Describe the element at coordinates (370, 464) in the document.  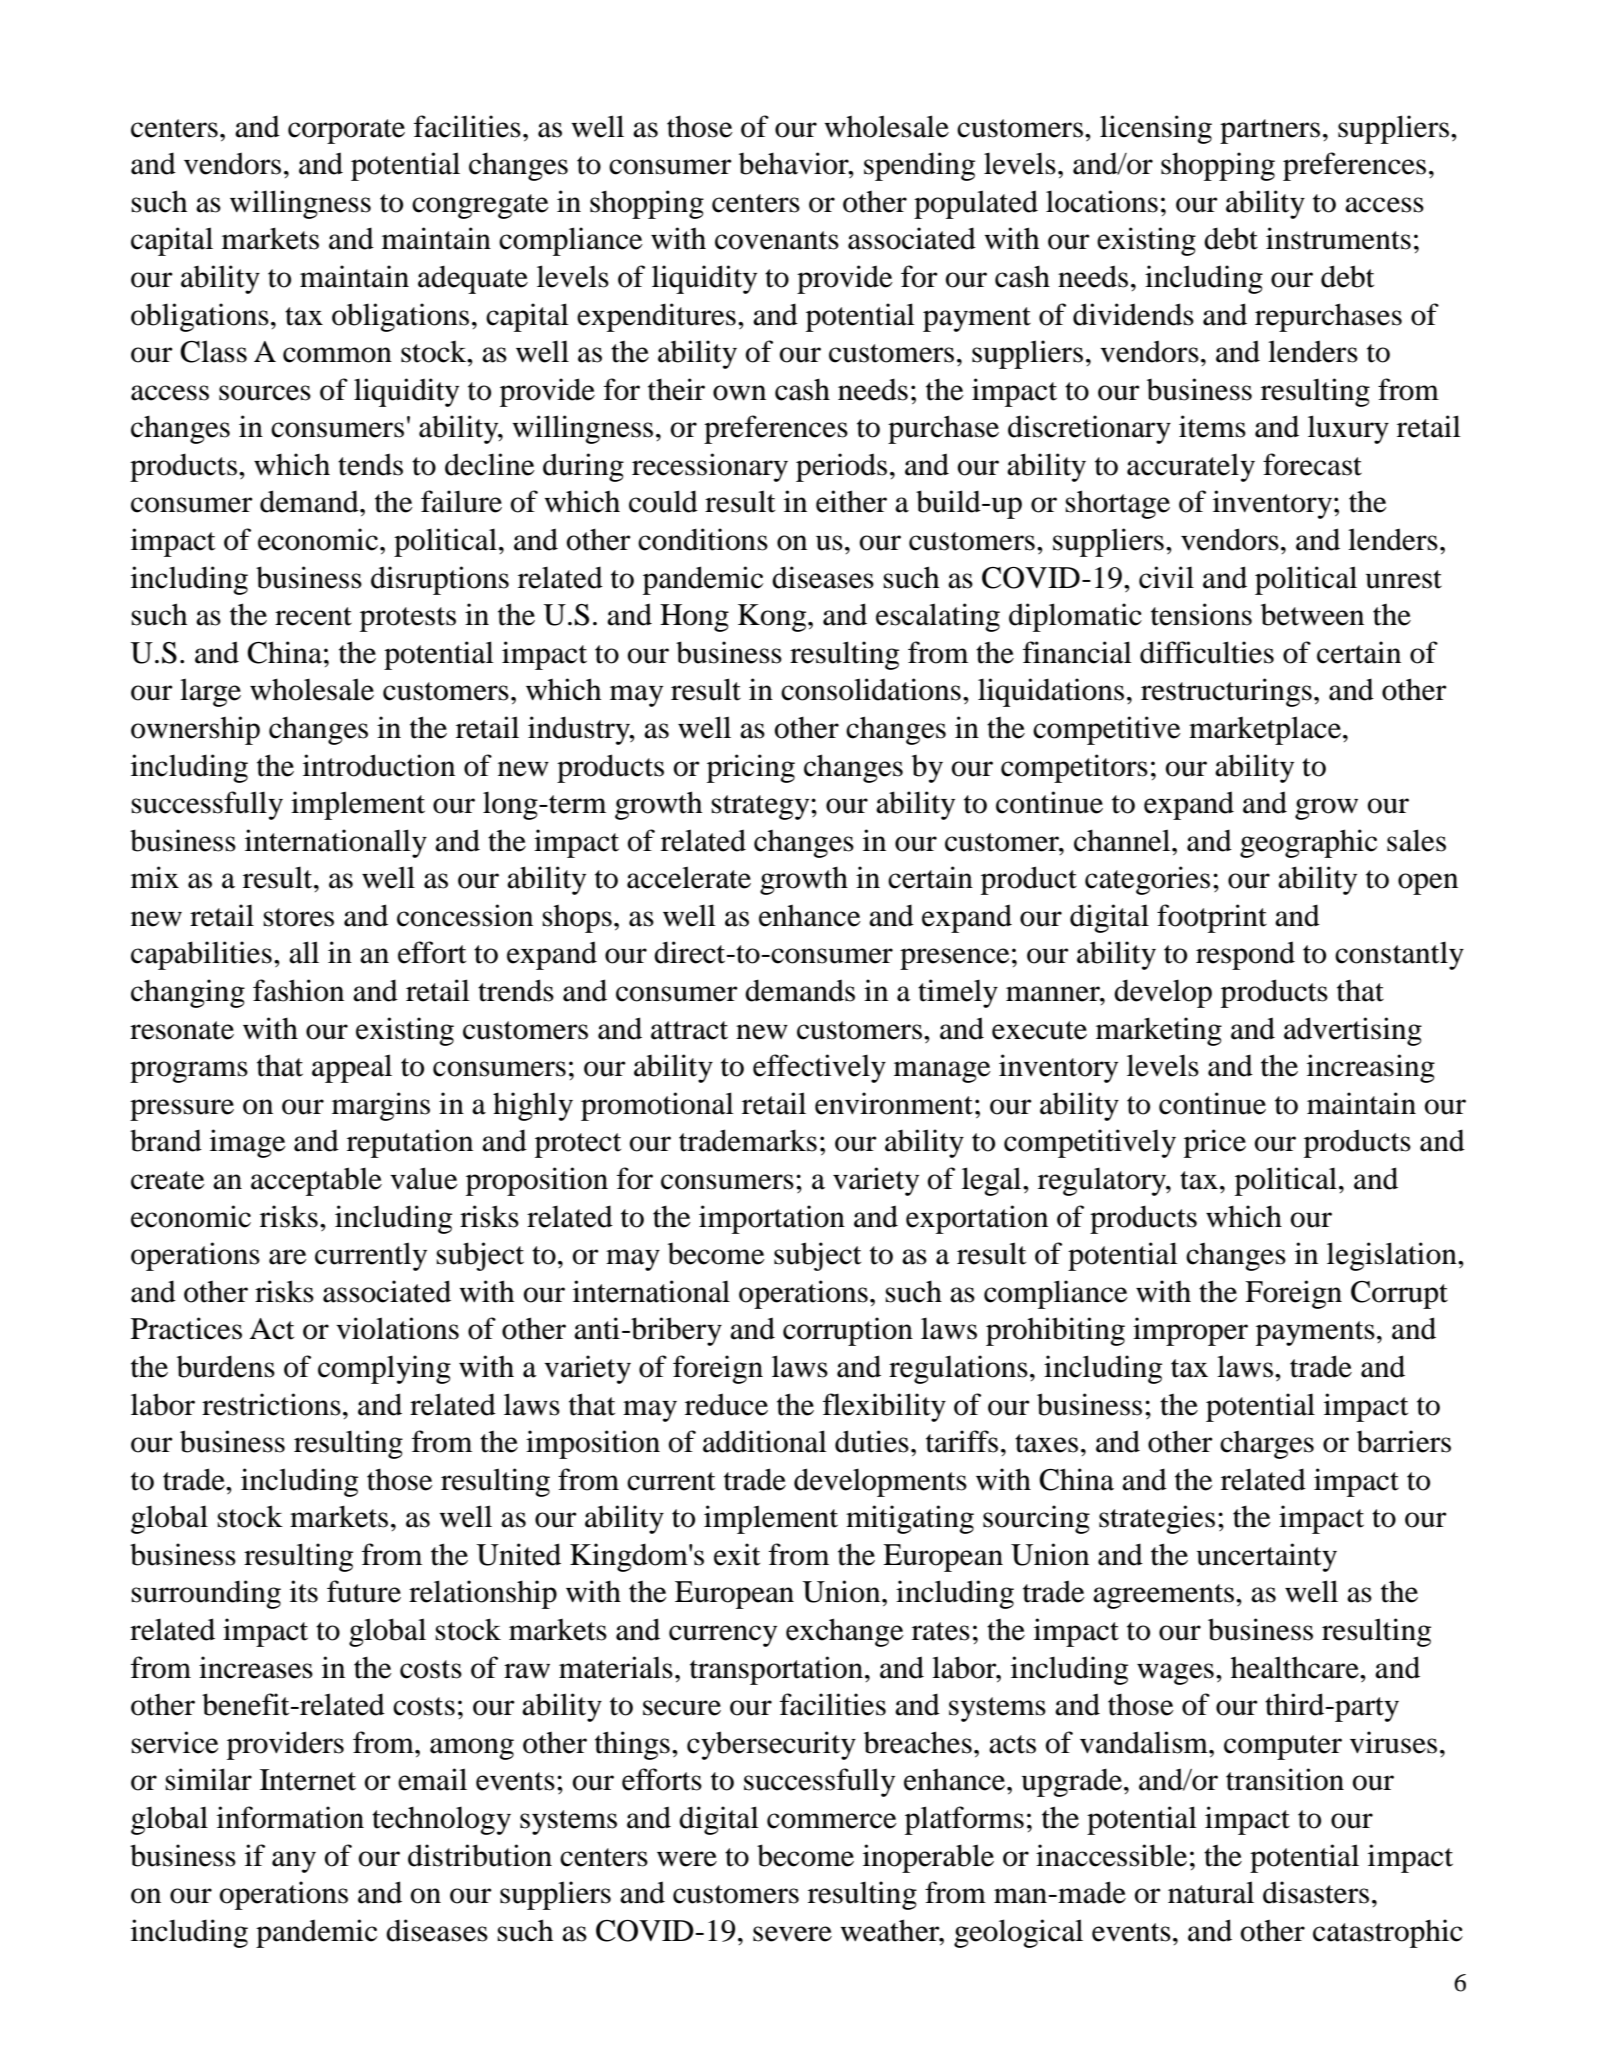
I see `tends` at that location.
